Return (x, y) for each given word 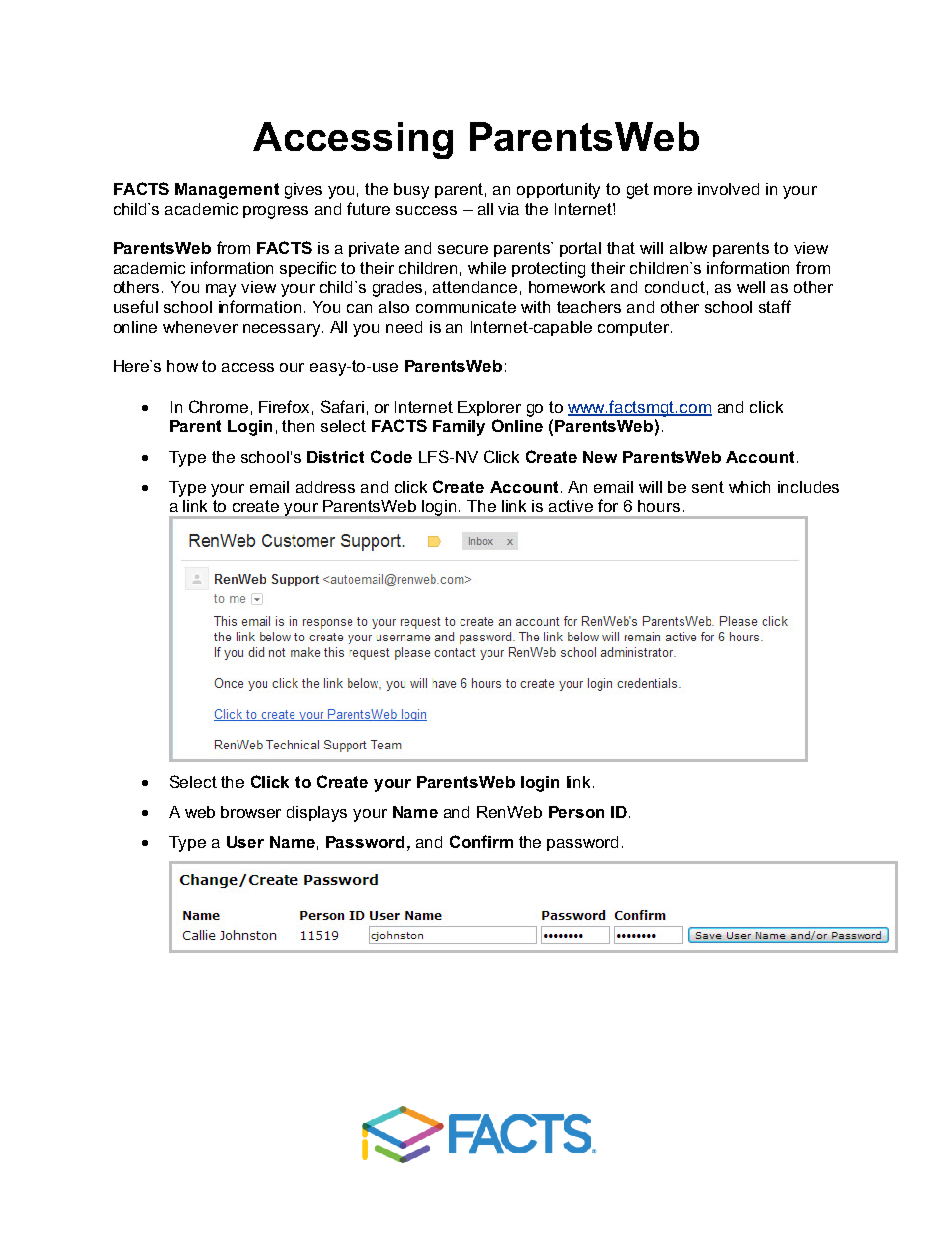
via (508, 209)
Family (459, 428)
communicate (466, 307)
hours (659, 506)
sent (708, 487)
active (571, 506)
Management (227, 191)
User (245, 842)
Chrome (218, 406)
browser (251, 812)
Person (576, 812)
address (325, 487)
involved (728, 189)
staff (775, 306)
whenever (200, 327)
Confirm (481, 841)
